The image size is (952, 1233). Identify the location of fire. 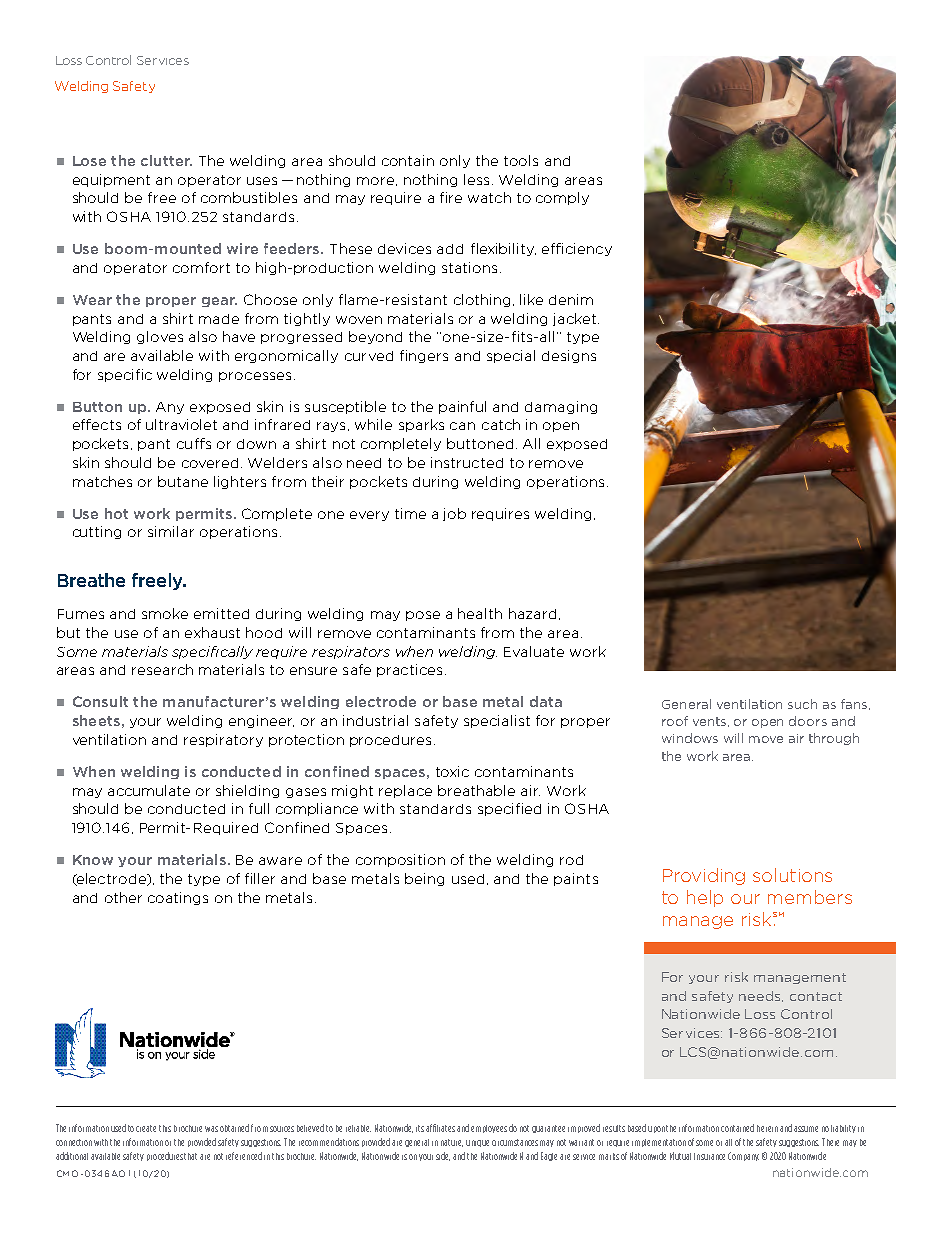
(451, 197).
